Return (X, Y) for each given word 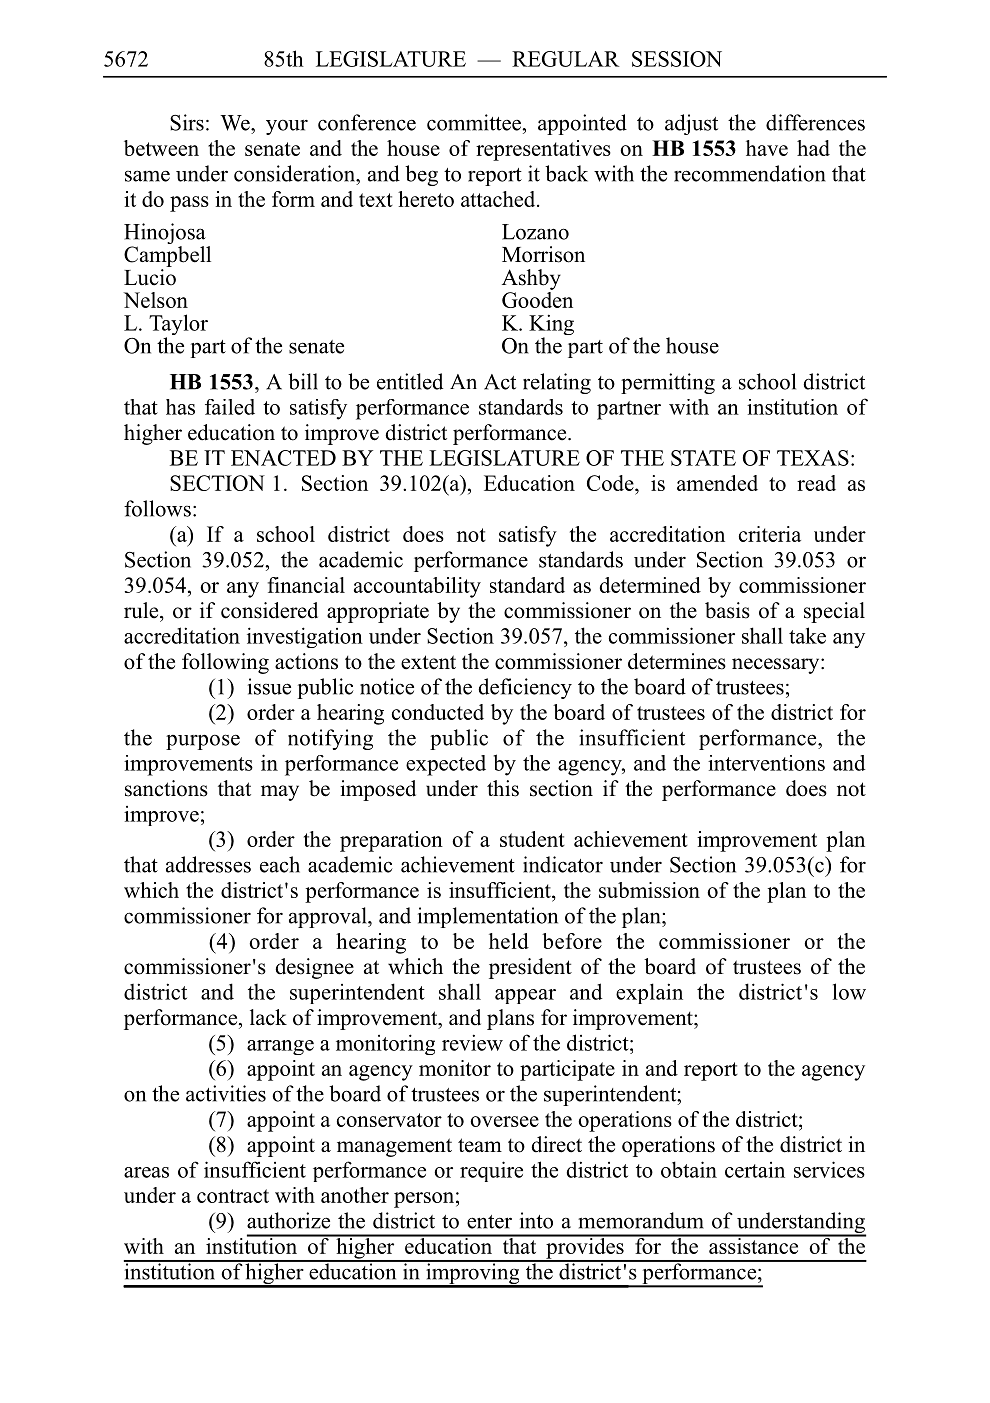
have (767, 148)
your (287, 127)
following (225, 663)
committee (475, 122)
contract (233, 1196)
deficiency (525, 688)
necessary (777, 666)
